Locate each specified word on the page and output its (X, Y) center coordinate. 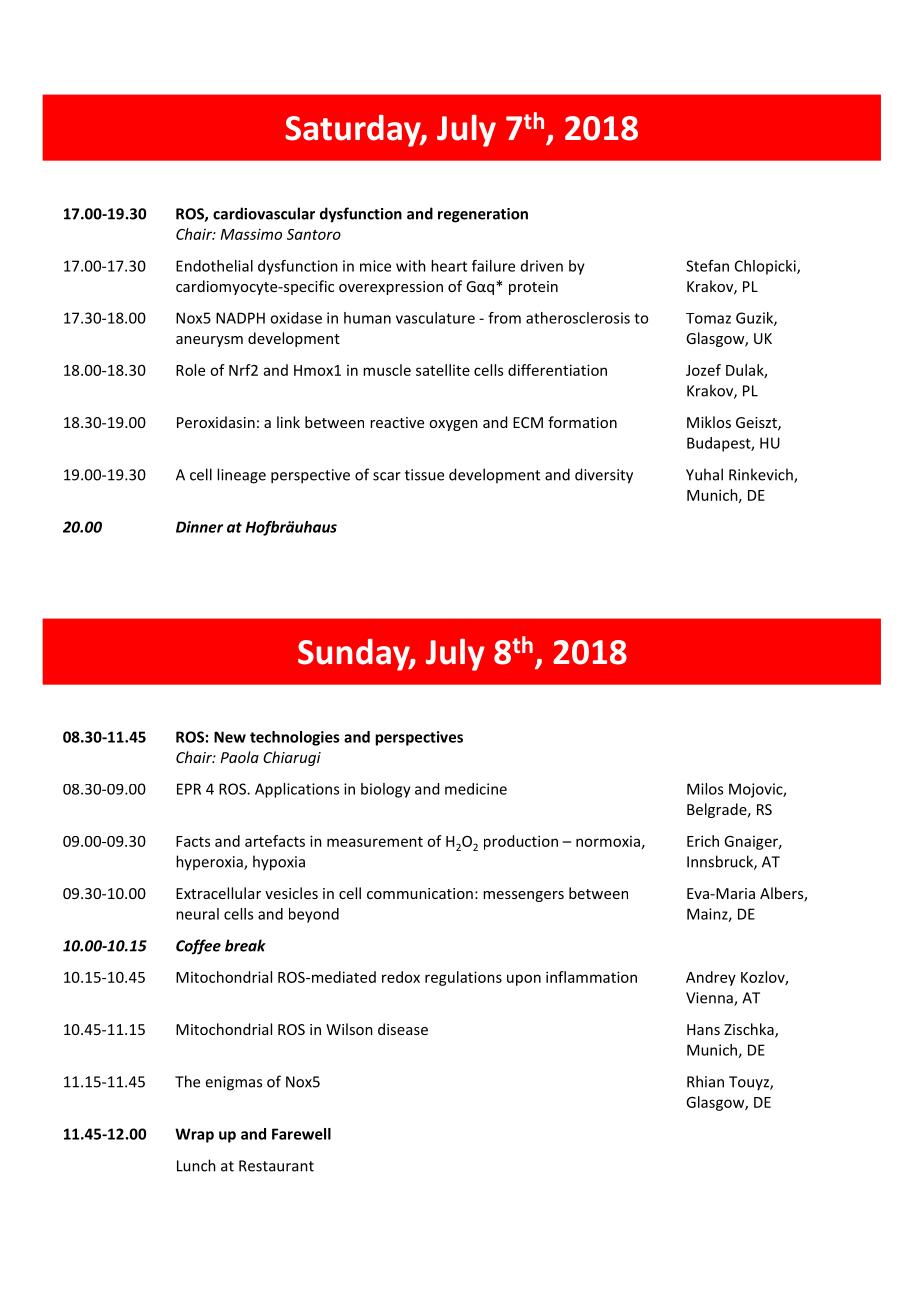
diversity (604, 476)
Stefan (707, 266)
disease (403, 1029)
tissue (424, 475)
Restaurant (276, 1166)
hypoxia (279, 863)
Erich (703, 841)
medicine (476, 789)
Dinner (199, 527)
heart (449, 266)
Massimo (251, 234)
